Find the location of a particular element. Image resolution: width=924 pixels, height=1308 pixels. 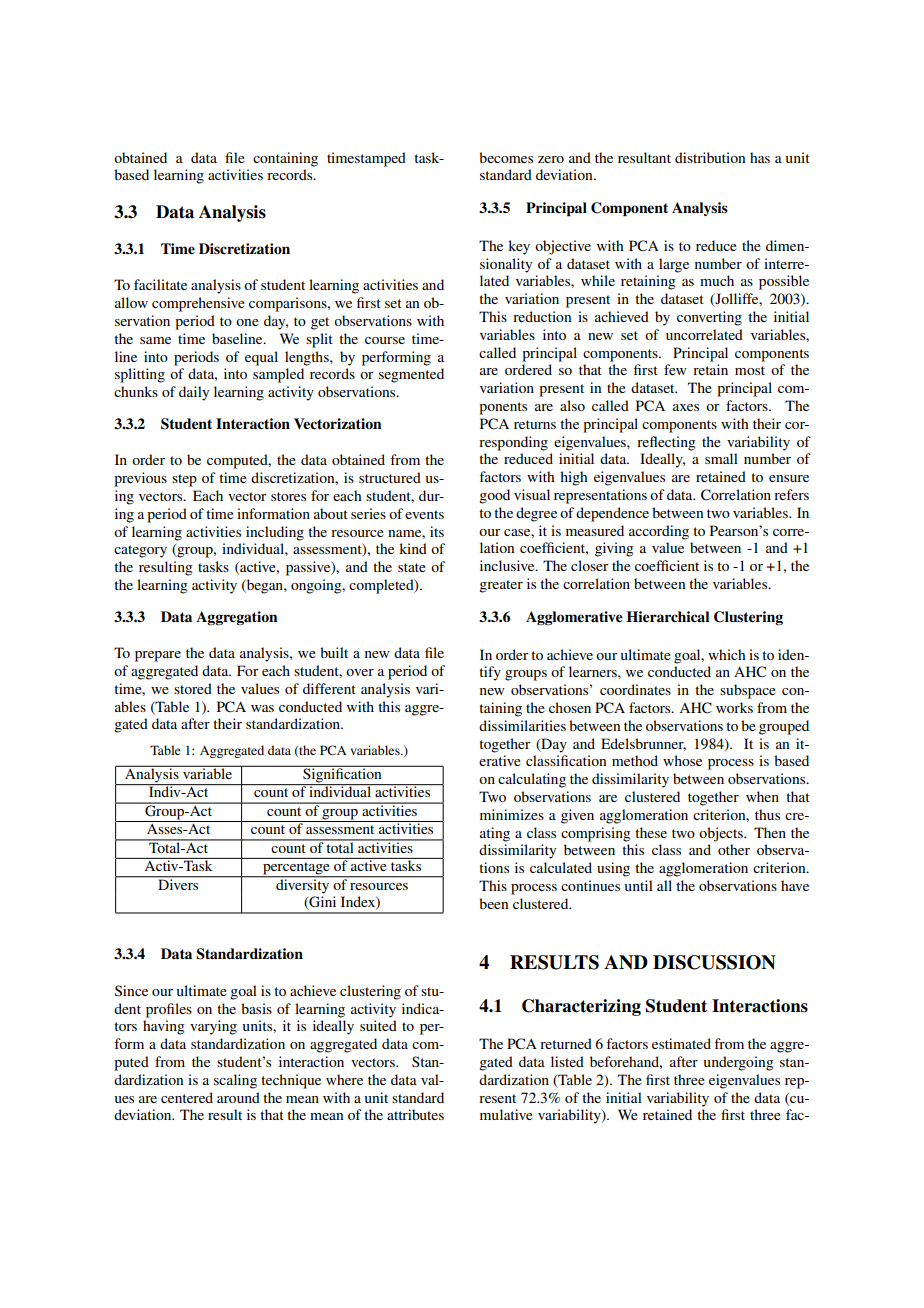

facilitate is located at coordinates (160, 284).
